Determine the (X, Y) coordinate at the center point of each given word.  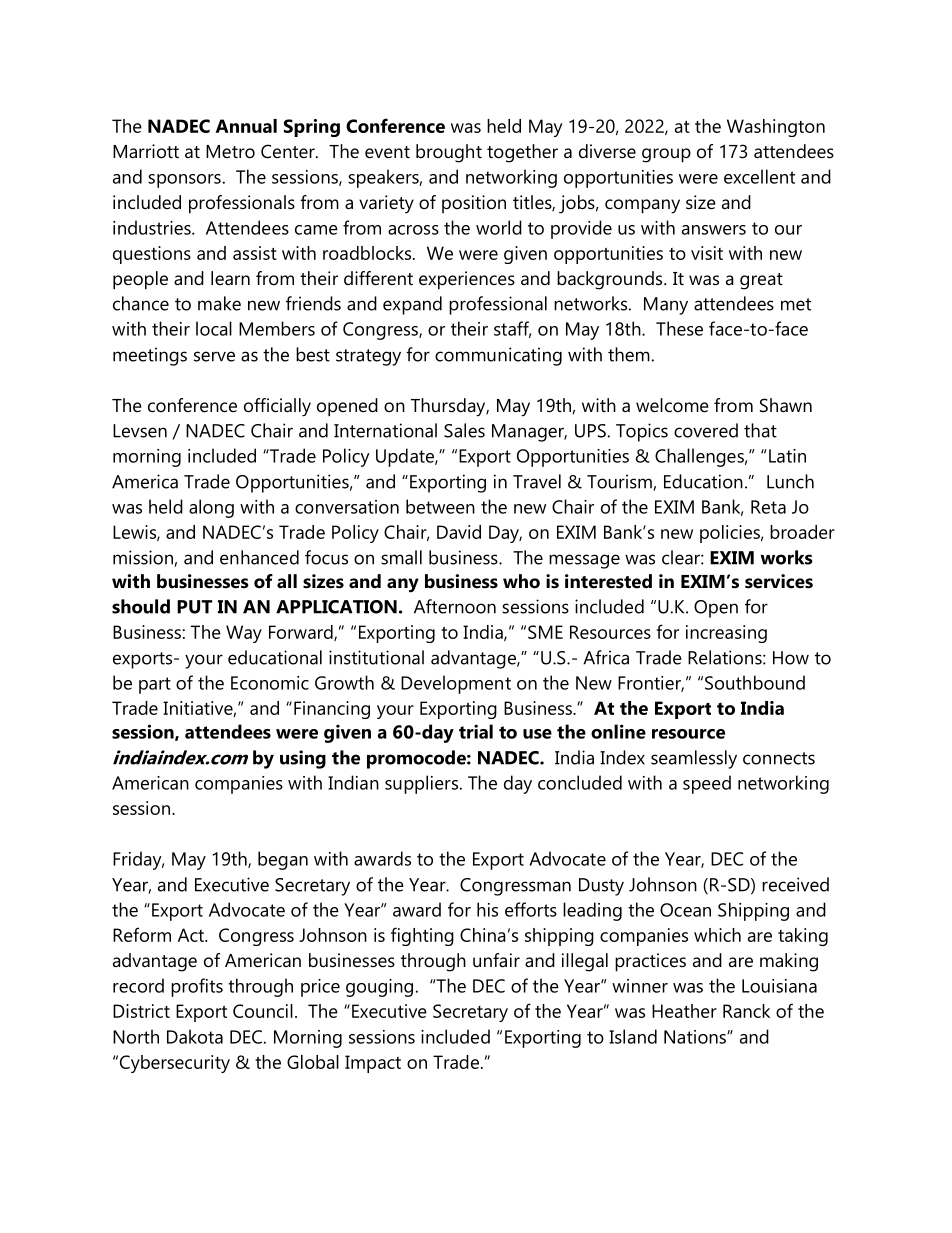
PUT (194, 607)
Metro (230, 151)
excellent (759, 176)
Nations (696, 1037)
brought (449, 153)
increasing (726, 634)
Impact (373, 1064)
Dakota (195, 1036)
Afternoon (455, 606)
